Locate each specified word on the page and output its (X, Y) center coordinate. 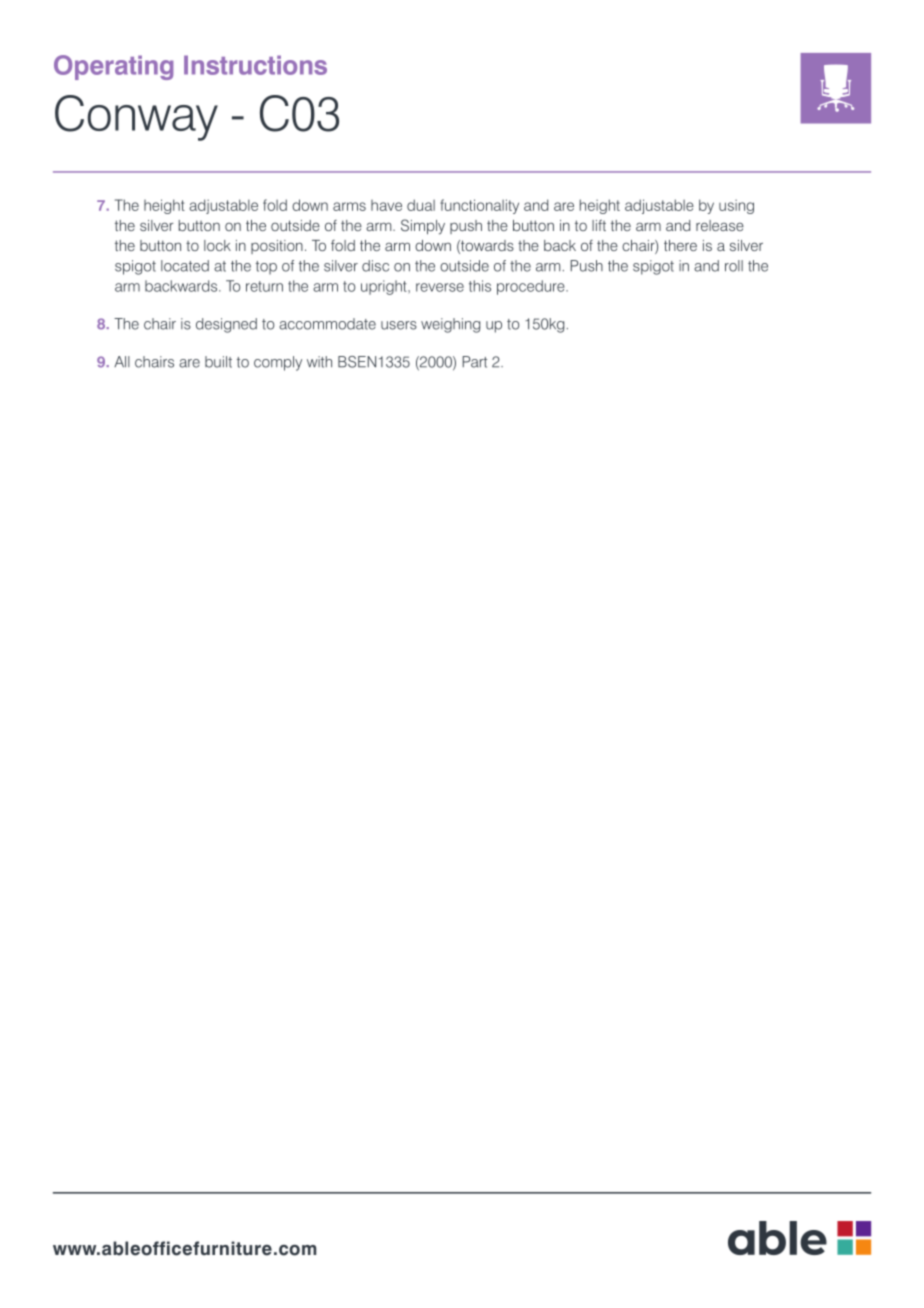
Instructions (255, 65)
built (218, 362)
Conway (136, 118)
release (720, 225)
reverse (440, 287)
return (264, 286)
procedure (532, 287)
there (680, 245)
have (386, 205)
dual (421, 205)
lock (217, 245)
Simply (423, 227)
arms (349, 206)
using (736, 207)
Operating (113, 67)
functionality (479, 206)
